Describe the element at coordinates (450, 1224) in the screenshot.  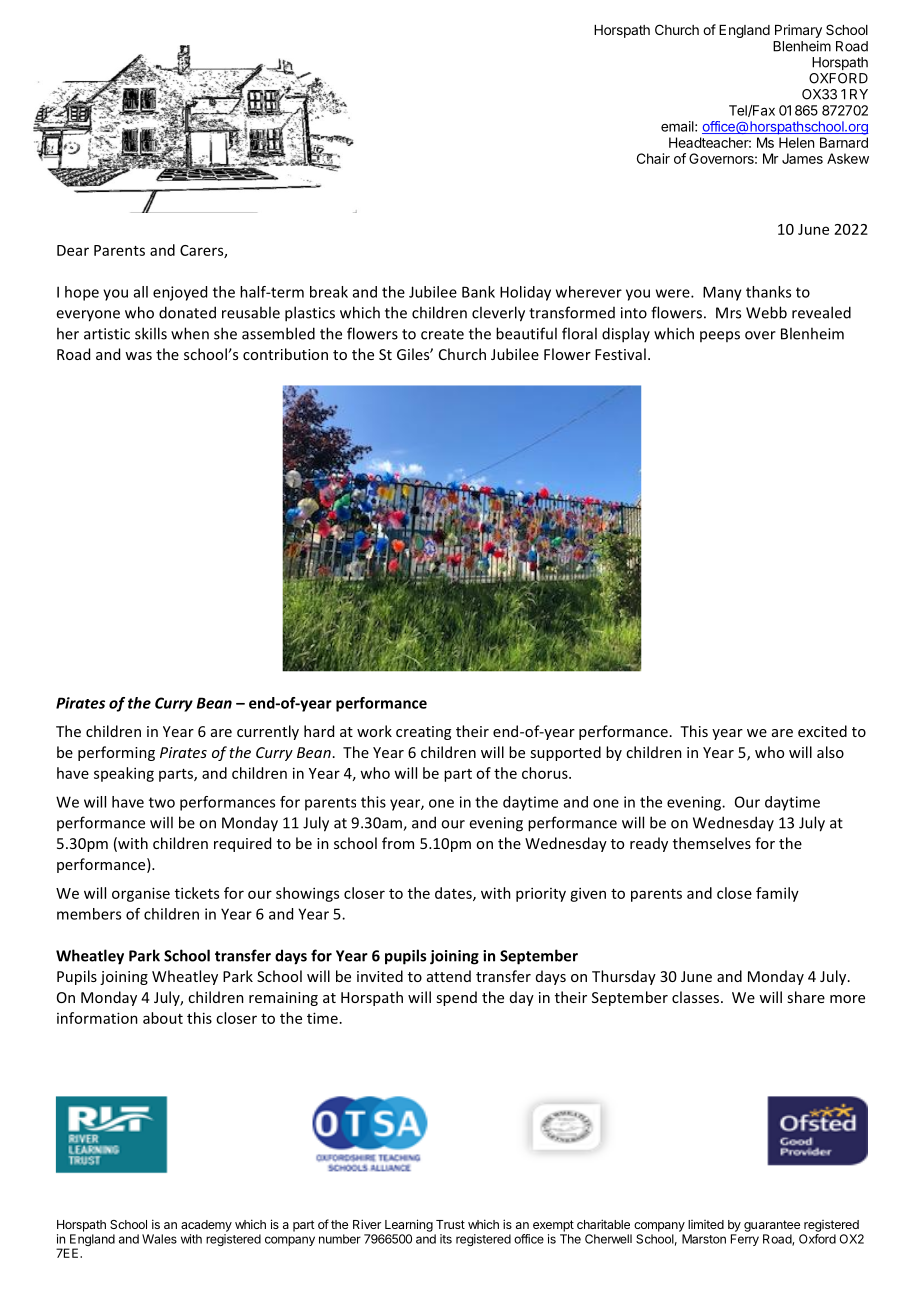
I see `Trust` at that location.
